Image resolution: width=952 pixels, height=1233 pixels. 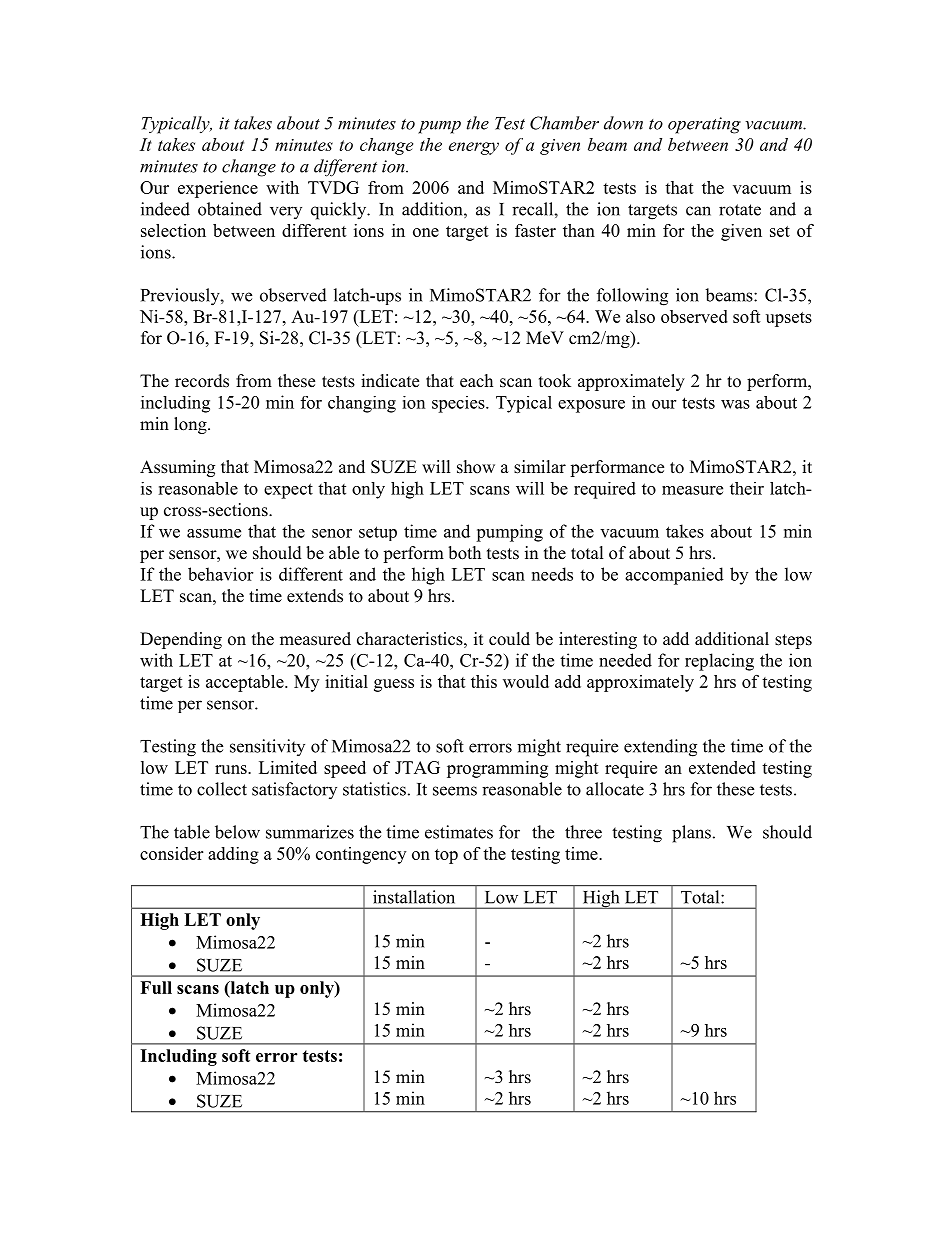 I want to click on energy, so click(x=474, y=148).
